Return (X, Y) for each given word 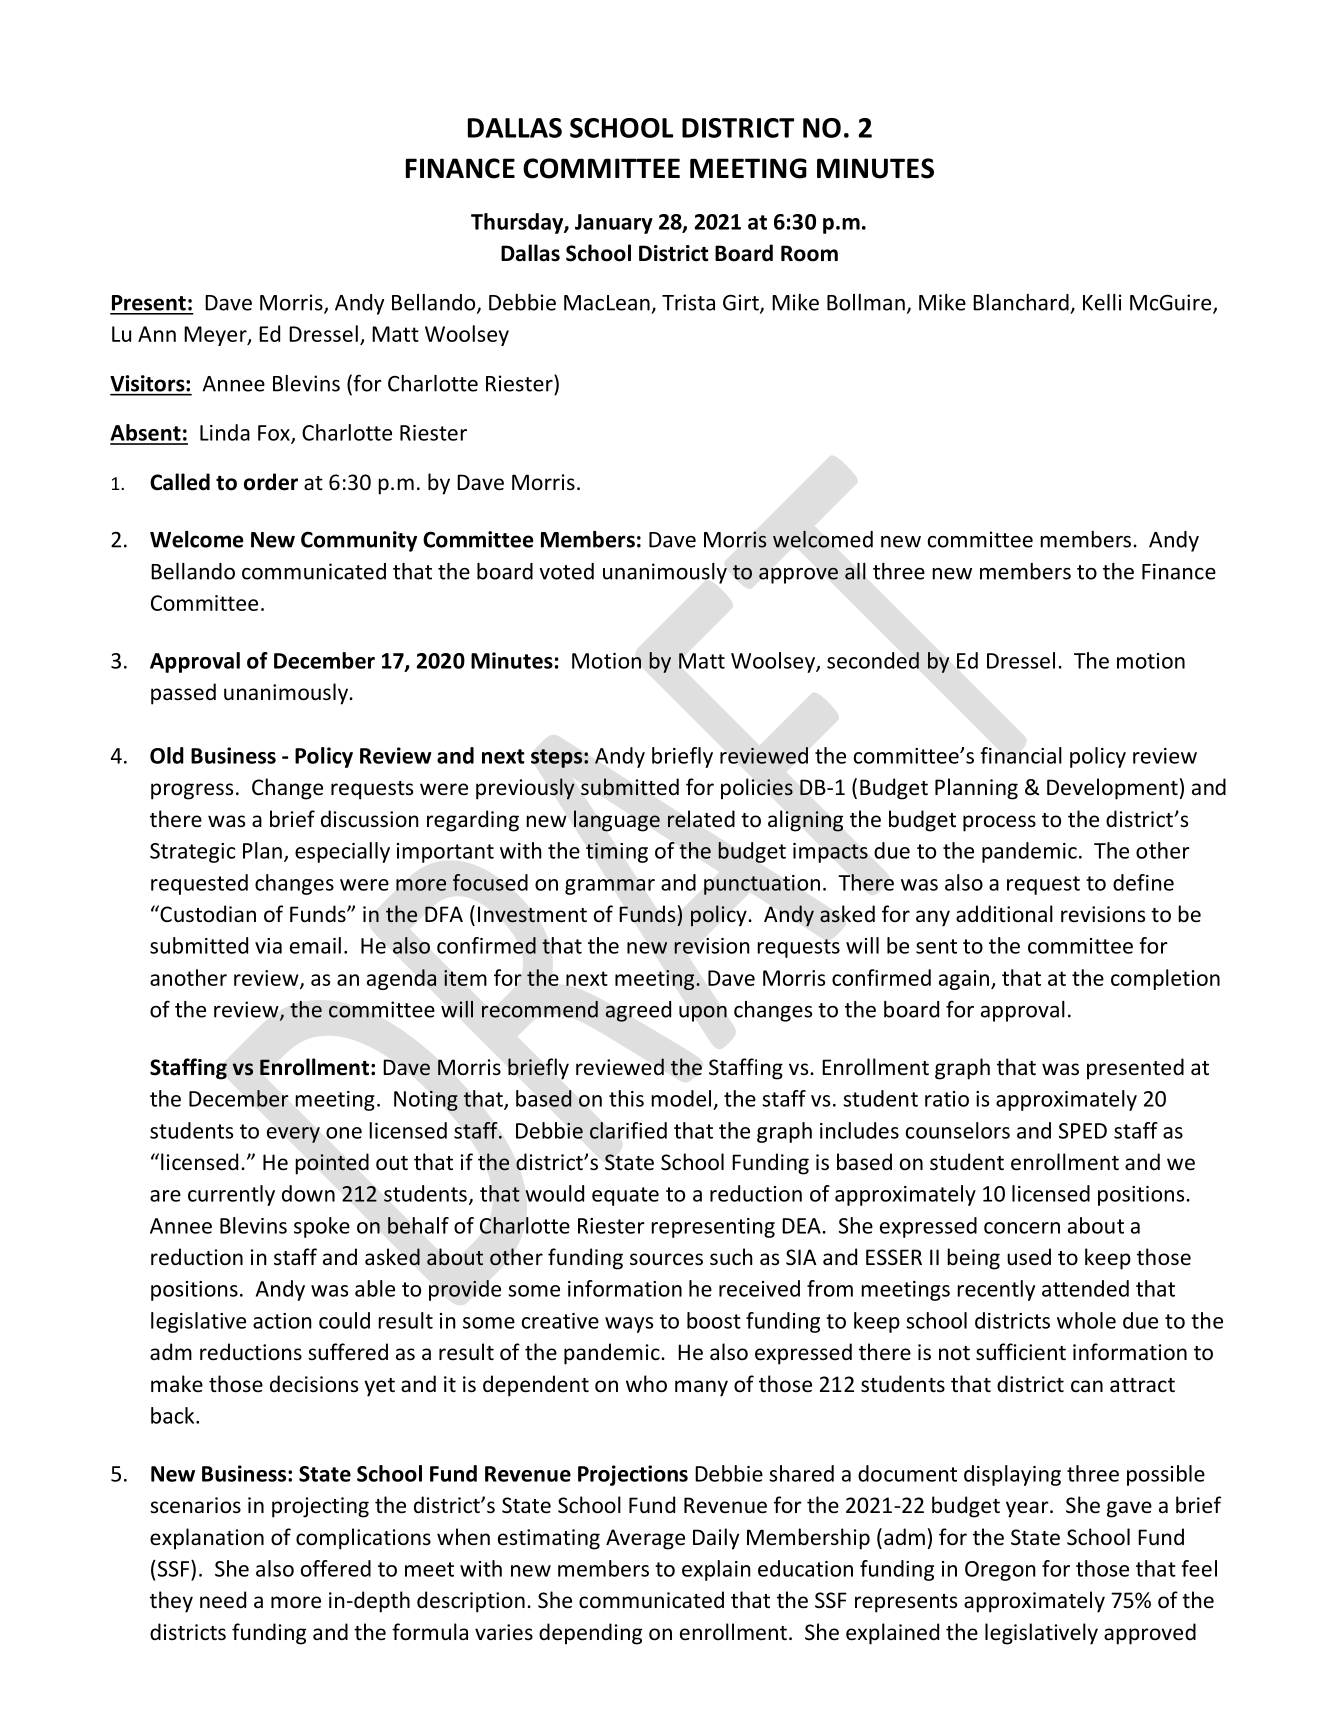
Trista (688, 302)
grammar (610, 887)
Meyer (216, 336)
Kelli (1102, 302)
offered (336, 1568)
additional (1004, 913)
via (268, 946)
